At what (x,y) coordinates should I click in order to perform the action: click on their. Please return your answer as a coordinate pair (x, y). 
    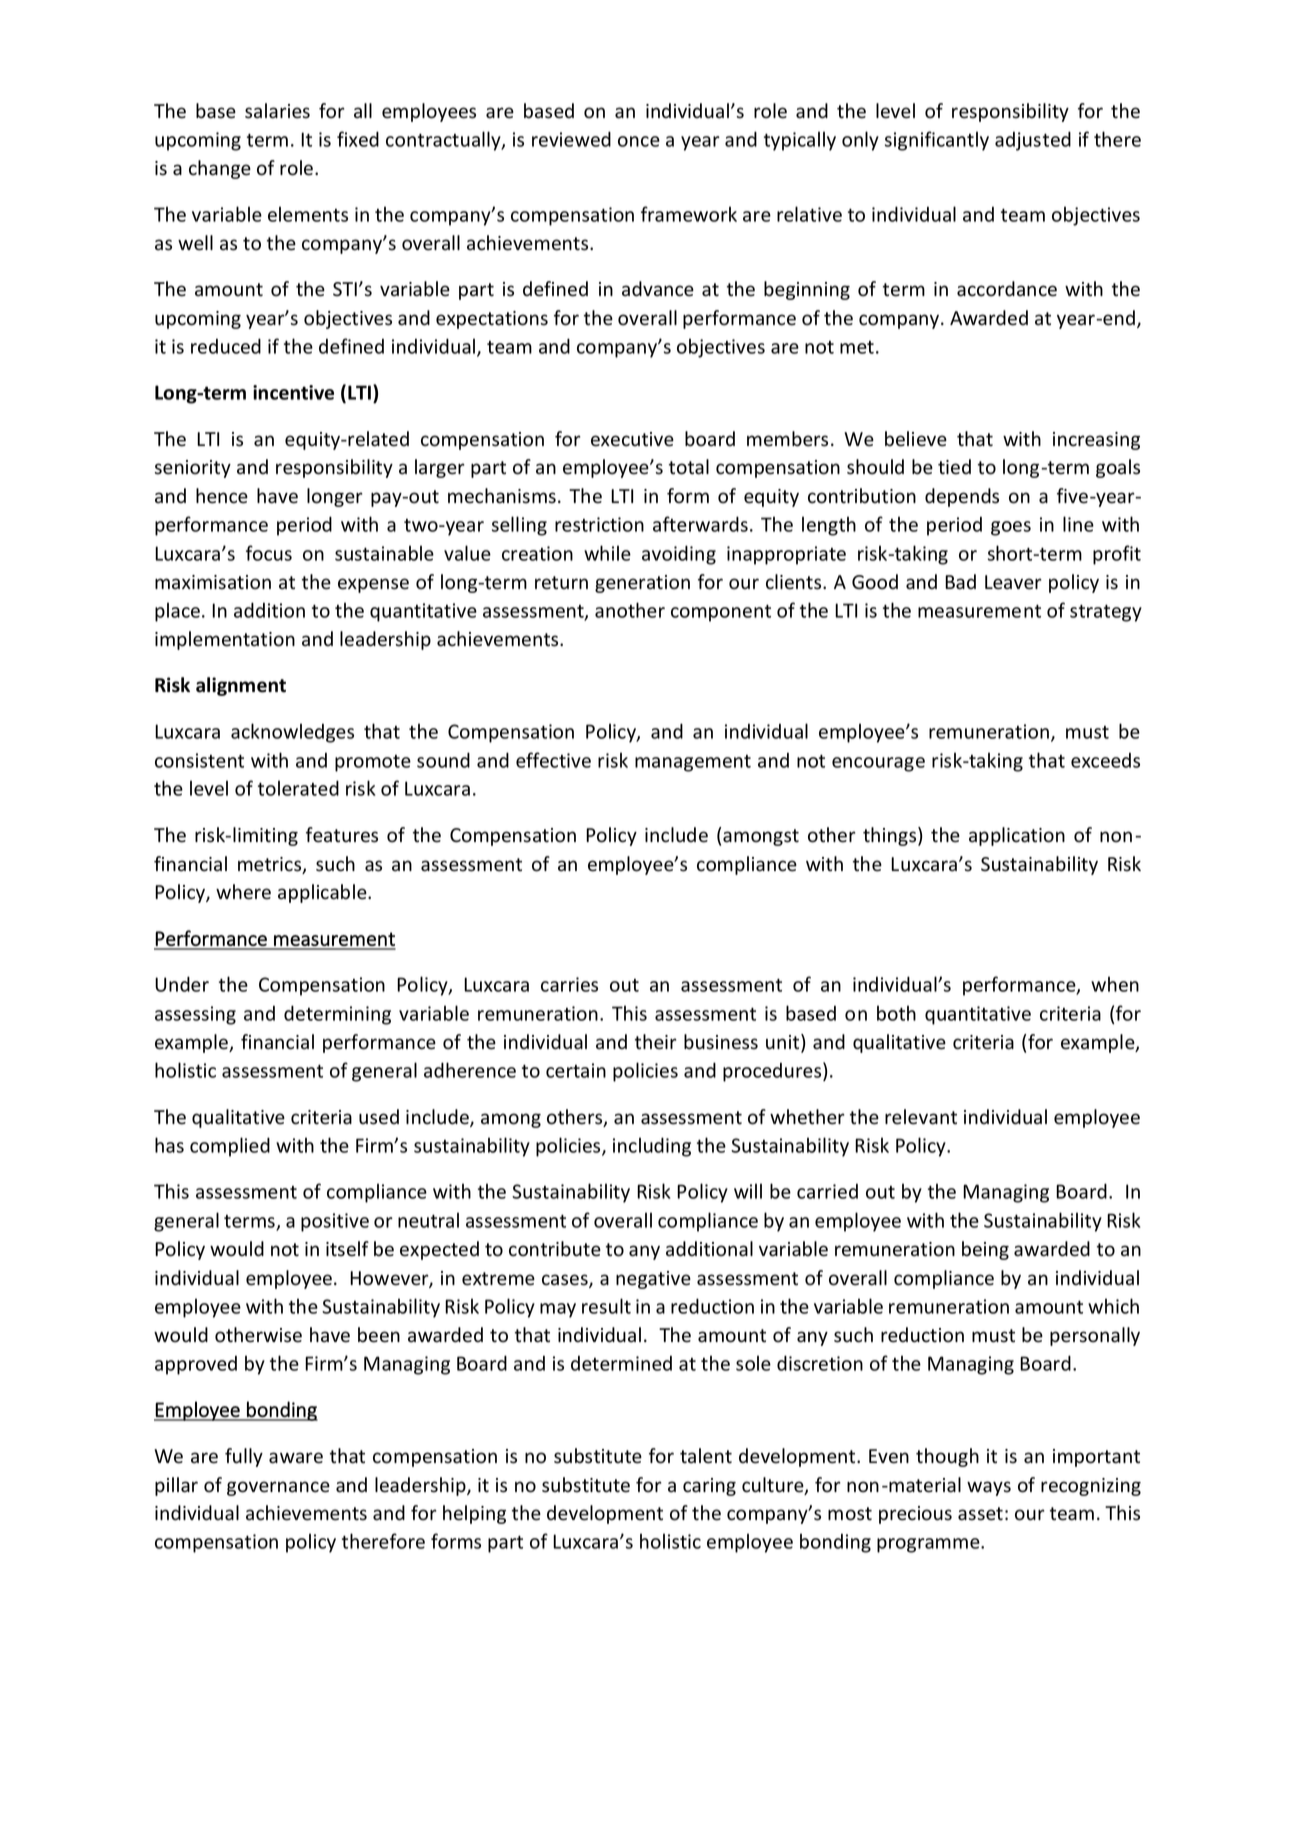
    Looking at the image, I should click on (656, 1042).
